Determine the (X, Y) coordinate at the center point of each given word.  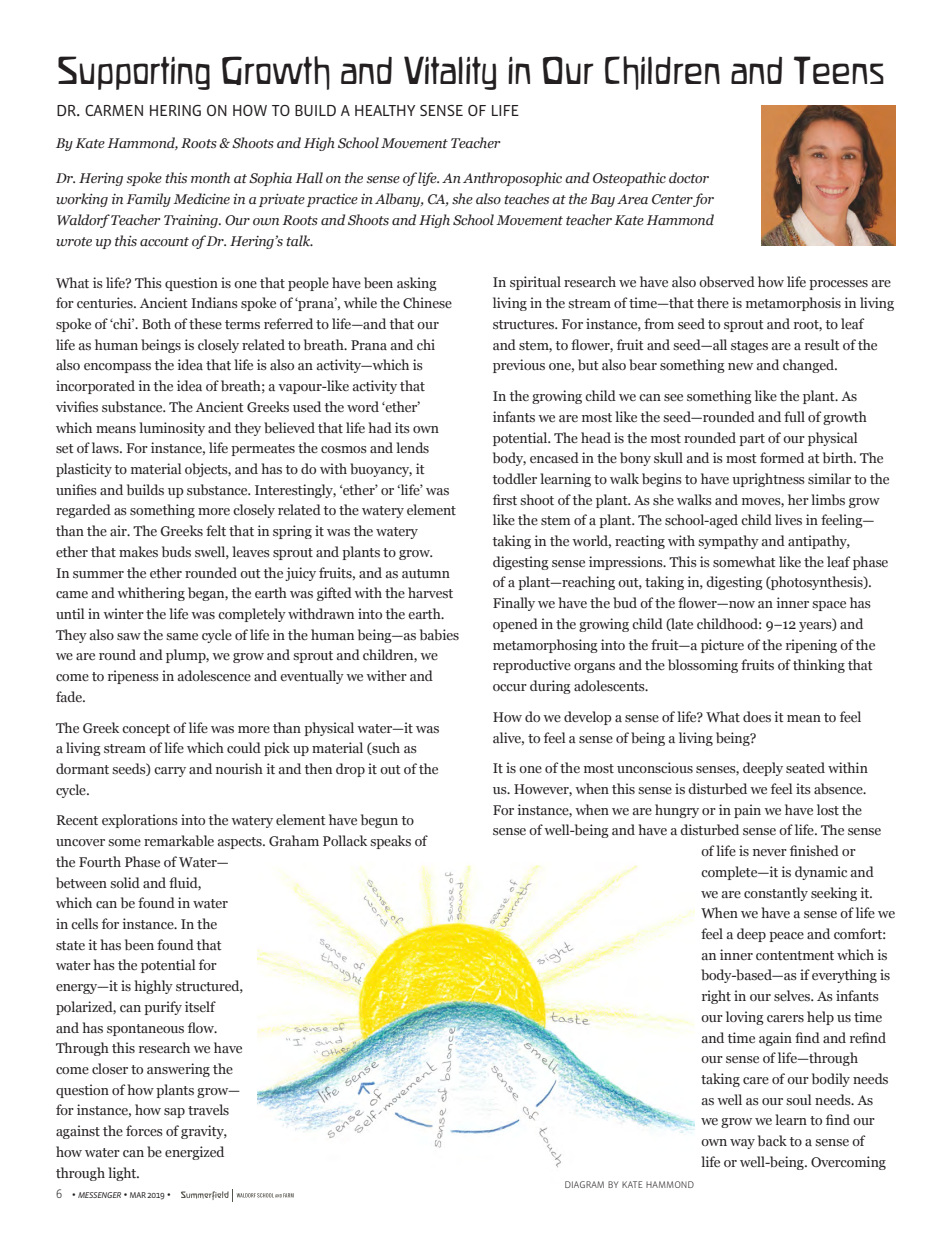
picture (722, 646)
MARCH (379, 122)
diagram (584, 1184)
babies (439, 634)
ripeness (133, 677)
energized (194, 1153)
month (210, 177)
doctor (689, 177)
